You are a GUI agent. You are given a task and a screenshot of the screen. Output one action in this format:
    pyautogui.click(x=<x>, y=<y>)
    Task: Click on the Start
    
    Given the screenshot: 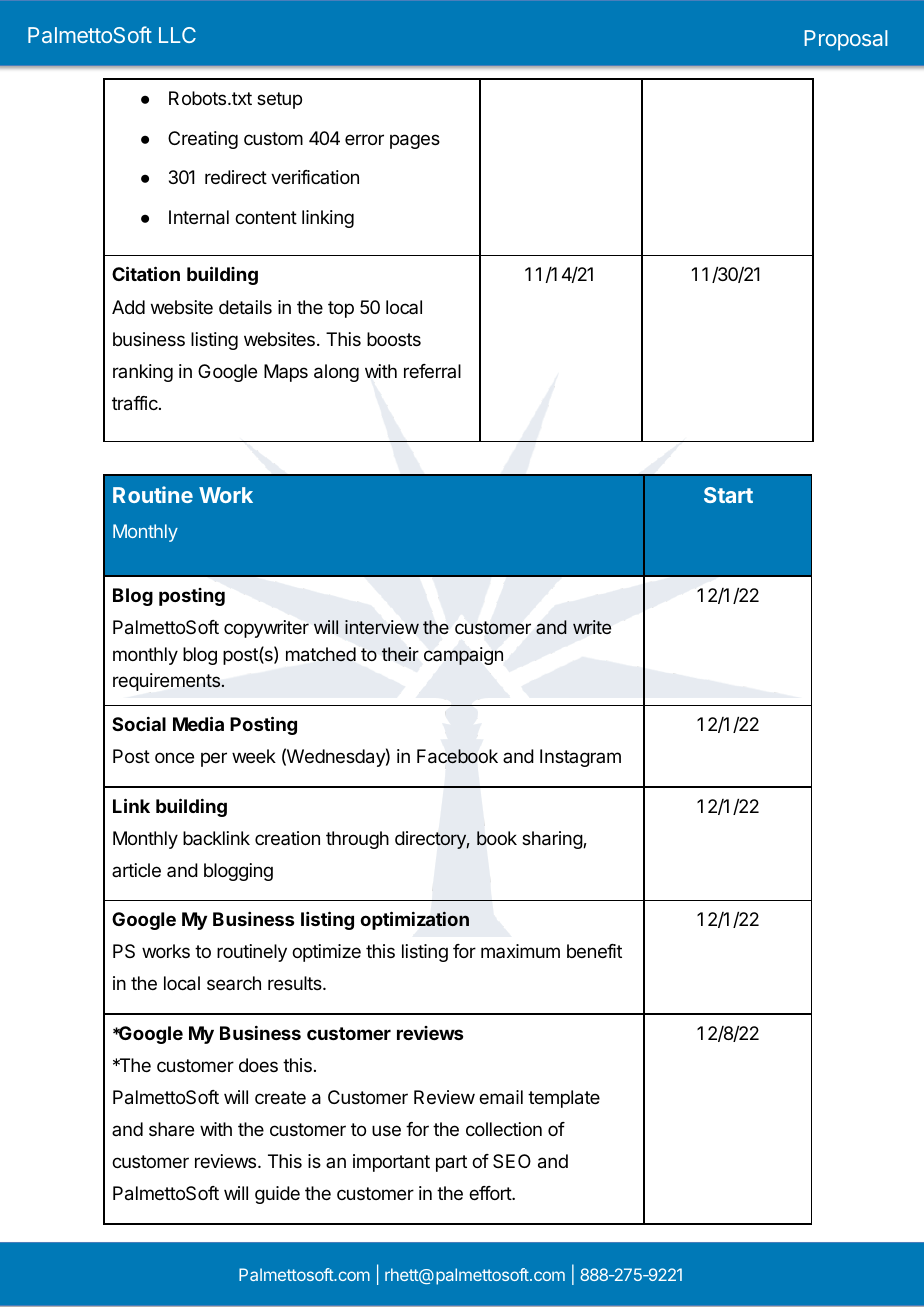 What is the action you would take?
    pyautogui.click(x=728, y=495)
